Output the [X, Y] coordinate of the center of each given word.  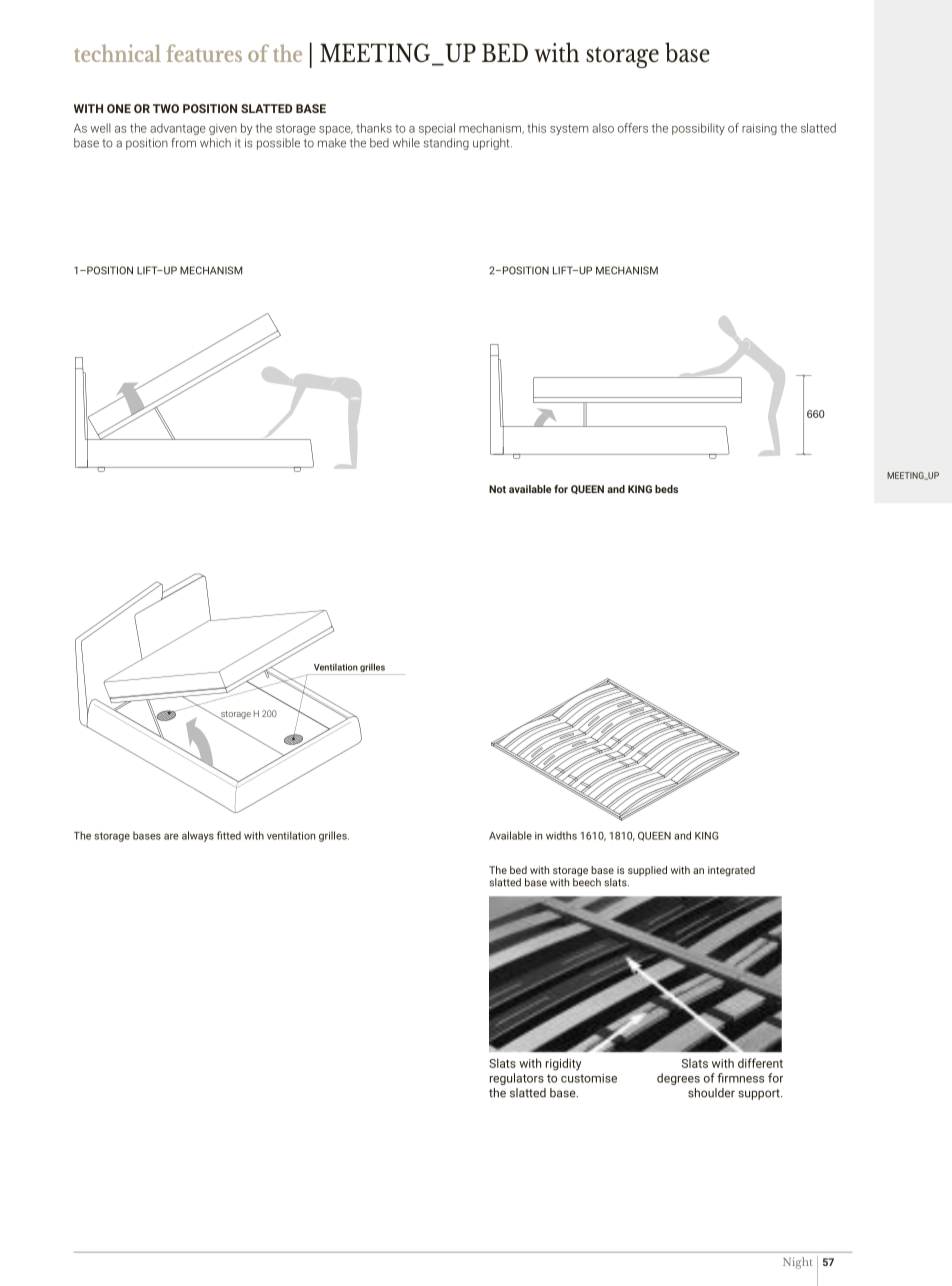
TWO [166, 108]
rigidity [563, 1064]
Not [497, 489]
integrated [731, 871]
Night [798, 1263]
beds [666, 489]
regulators [517, 1079]
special [437, 129]
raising [759, 129]
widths [561, 835]
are [171, 837]
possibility [698, 129]
